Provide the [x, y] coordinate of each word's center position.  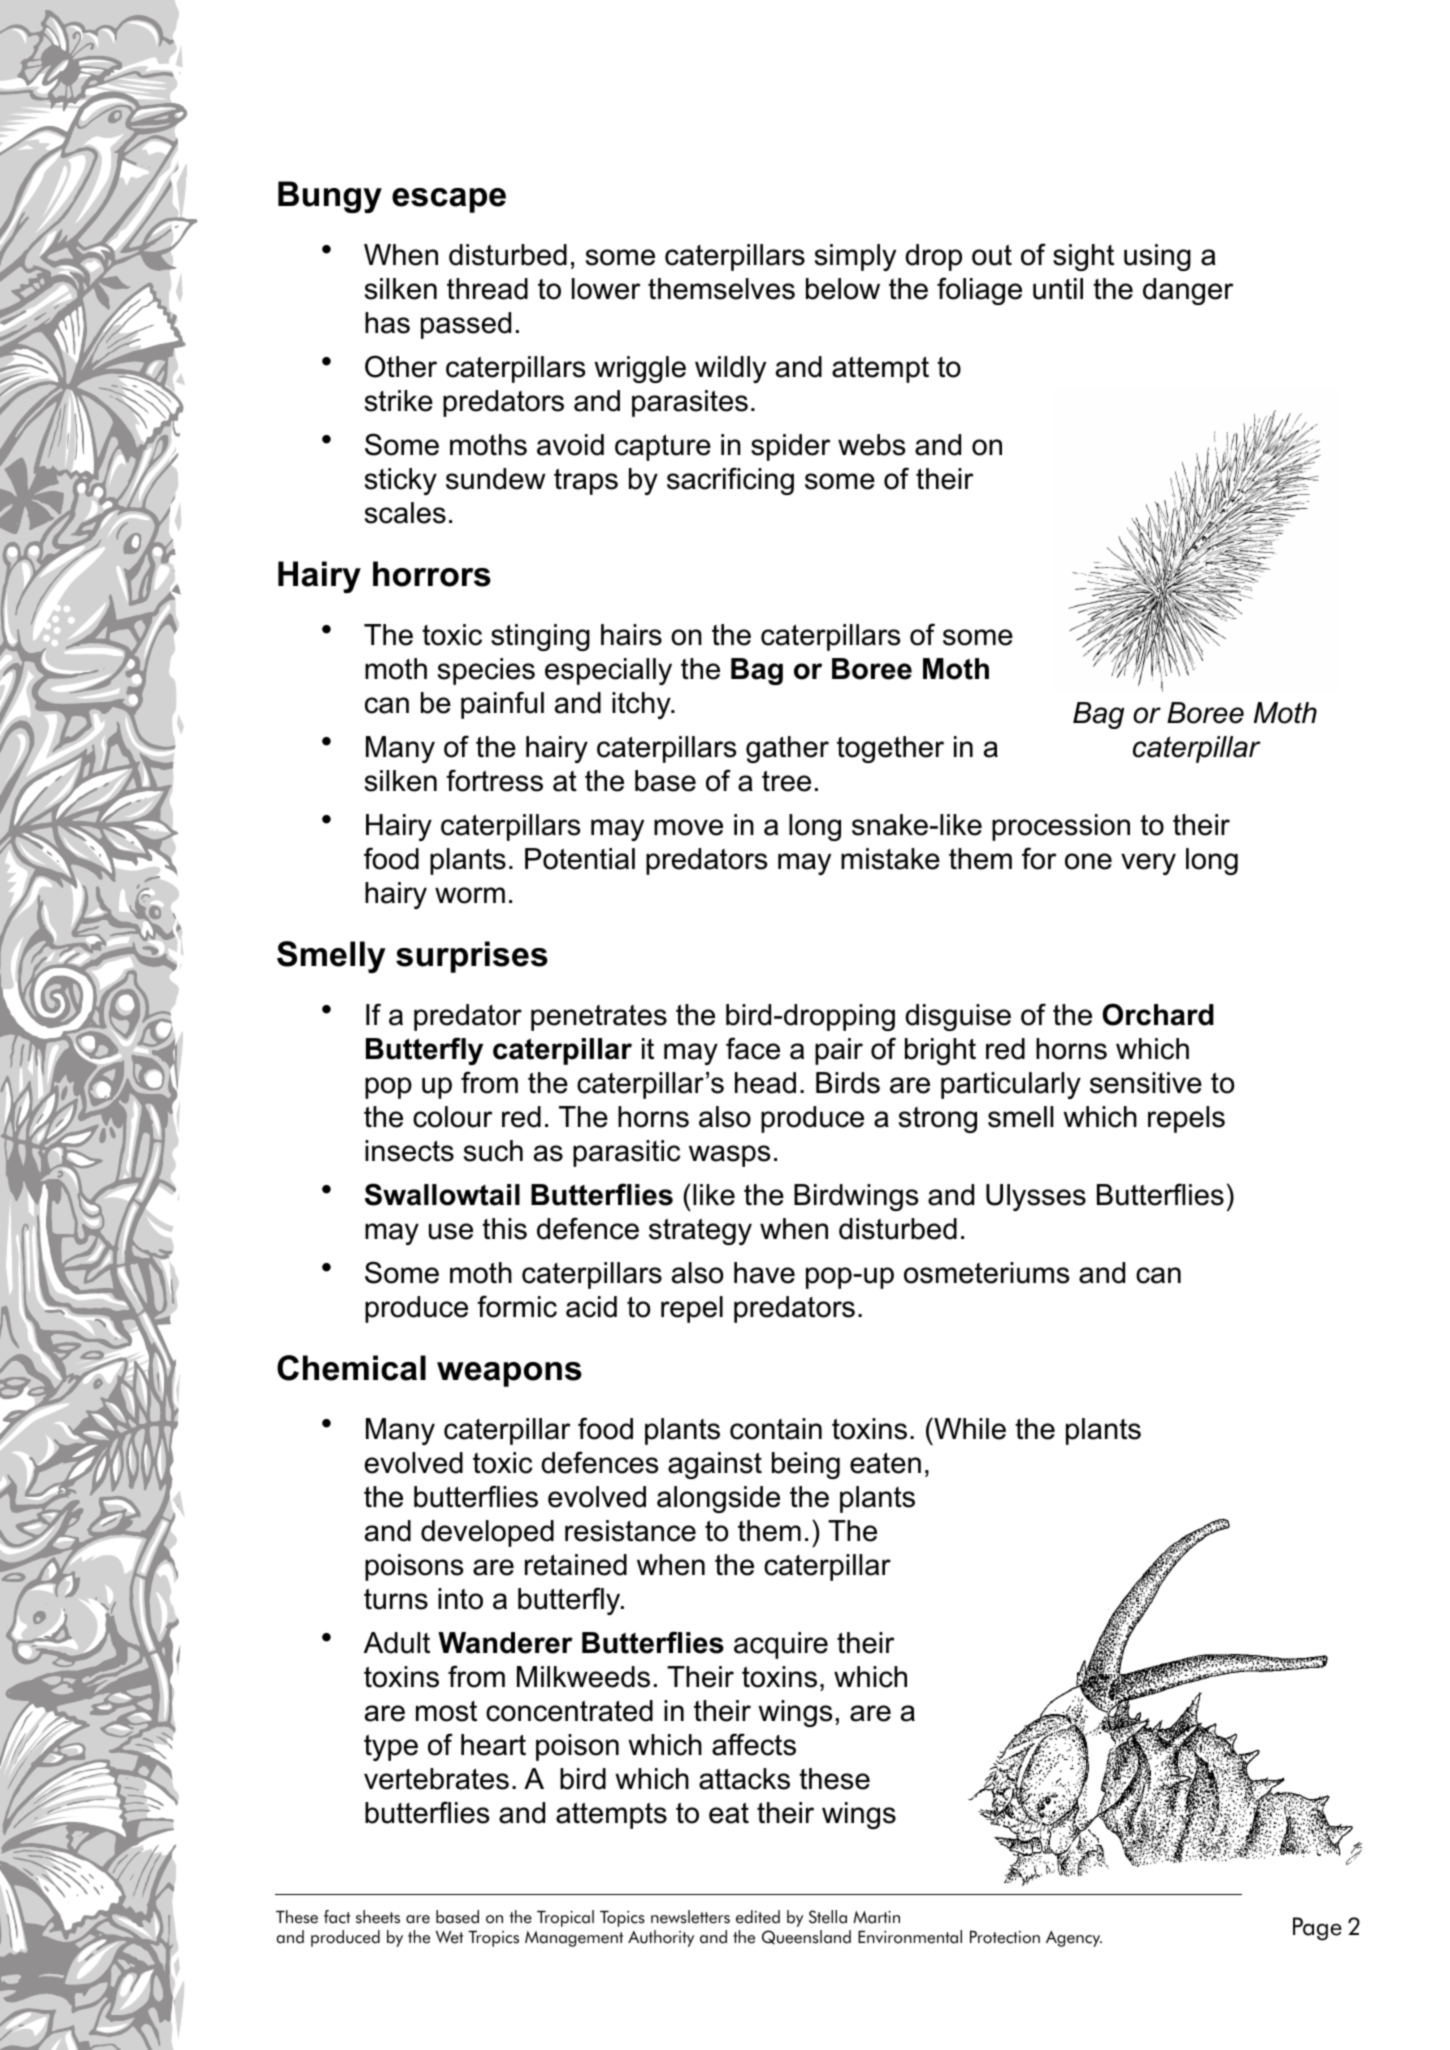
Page [1317, 1929]
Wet [449, 1937]
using [1157, 257]
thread [487, 289]
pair [839, 1051]
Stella [828, 1917]
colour [453, 1117]
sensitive [1146, 1083]
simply [855, 257]
